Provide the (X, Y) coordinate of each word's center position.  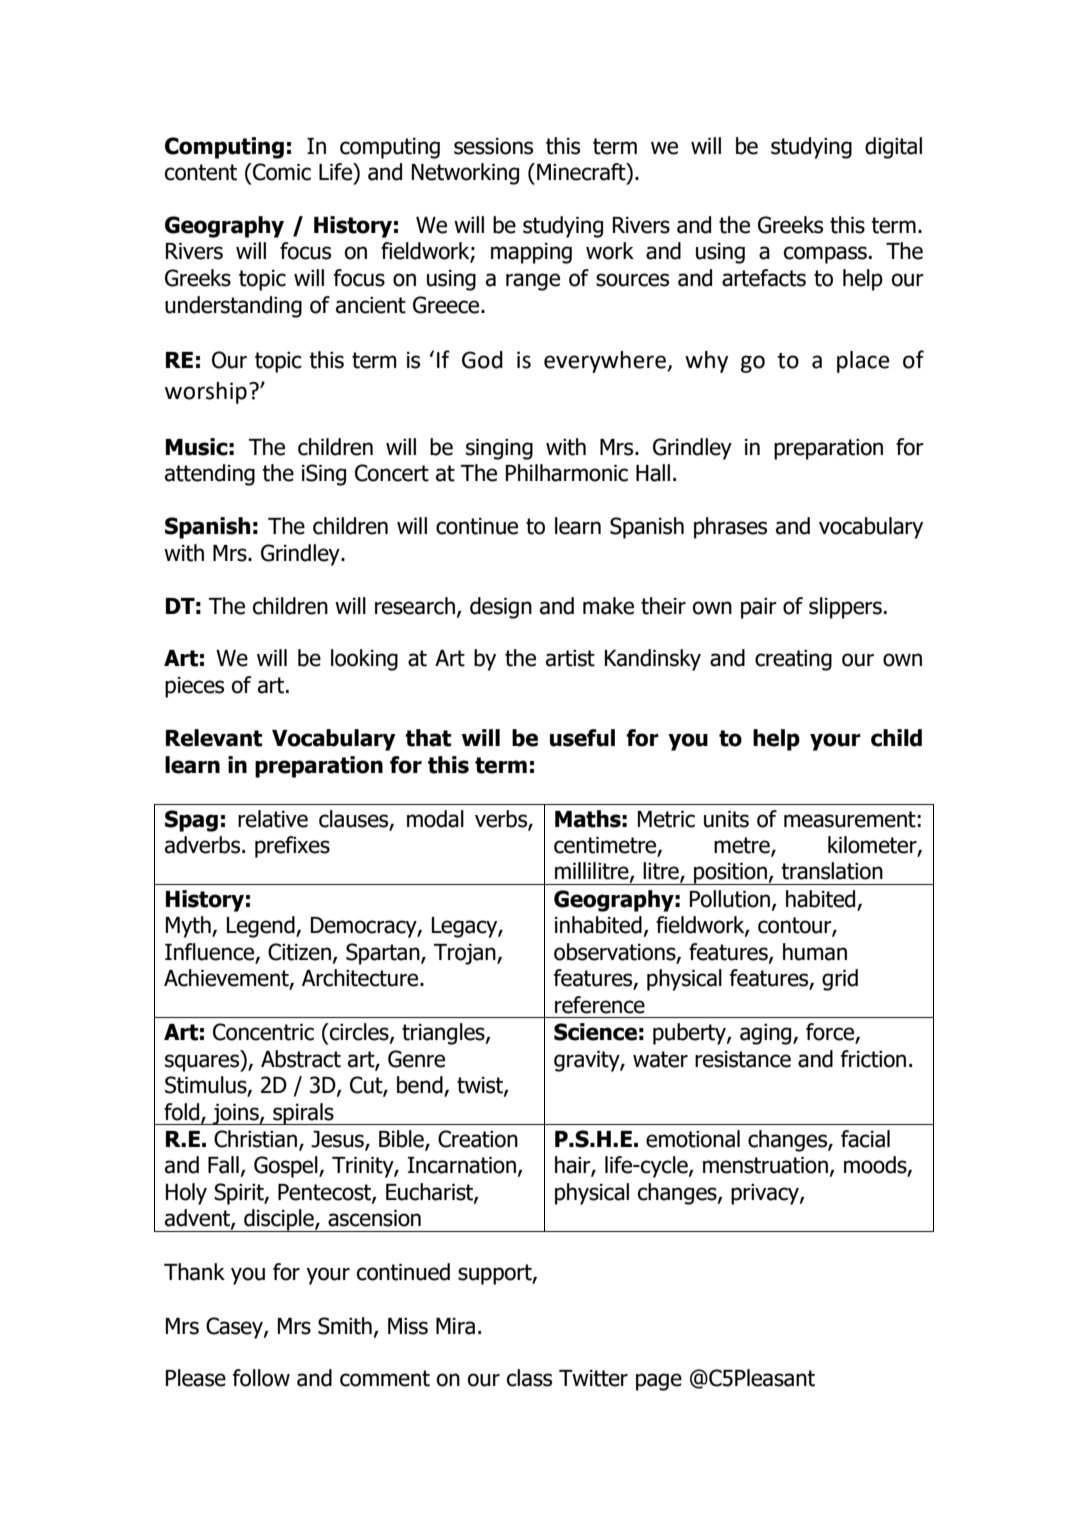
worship (206, 393)
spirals (303, 1114)
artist (570, 658)
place (863, 362)
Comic (281, 172)
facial (865, 1139)
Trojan (466, 954)
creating (793, 660)
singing (499, 449)
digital (893, 148)
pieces (194, 687)
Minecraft (582, 173)
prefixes (292, 847)
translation (832, 871)
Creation (478, 1139)
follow (261, 1378)
